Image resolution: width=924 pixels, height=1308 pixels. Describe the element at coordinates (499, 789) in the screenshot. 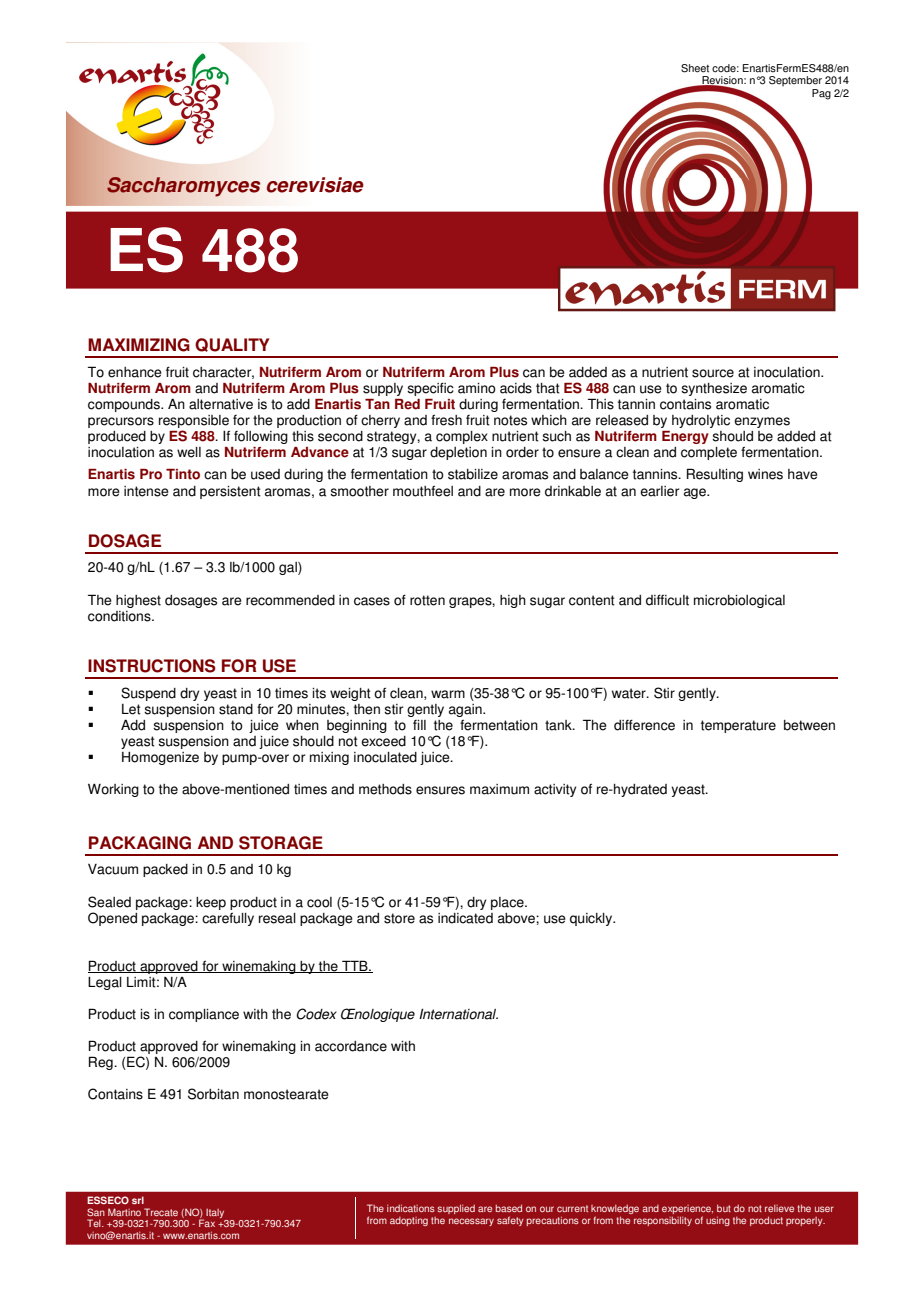

I see `maximum` at that location.
